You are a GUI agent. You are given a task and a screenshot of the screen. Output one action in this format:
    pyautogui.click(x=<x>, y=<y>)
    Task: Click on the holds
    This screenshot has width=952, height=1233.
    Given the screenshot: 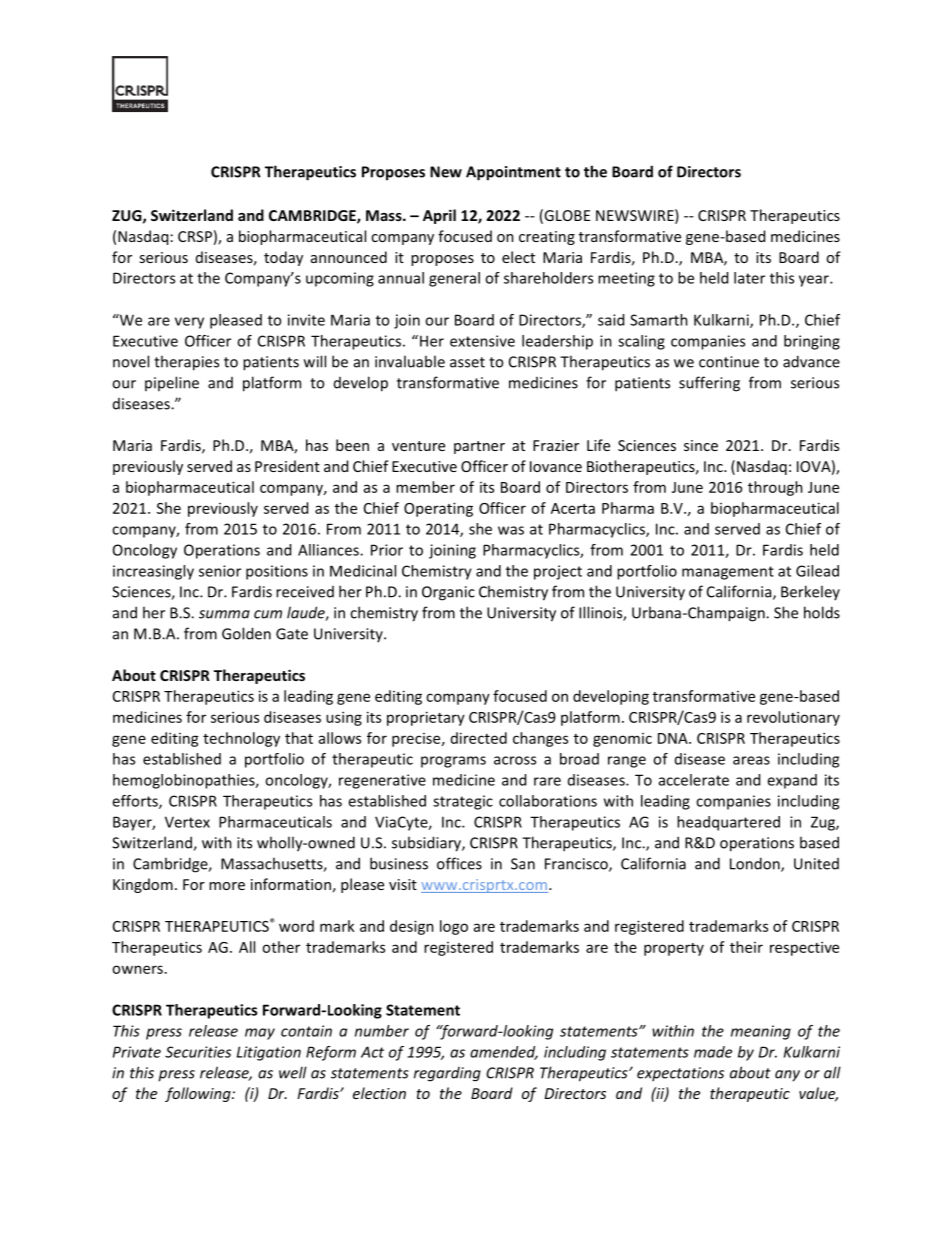 What is the action you would take?
    pyautogui.click(x=822, y=612)
